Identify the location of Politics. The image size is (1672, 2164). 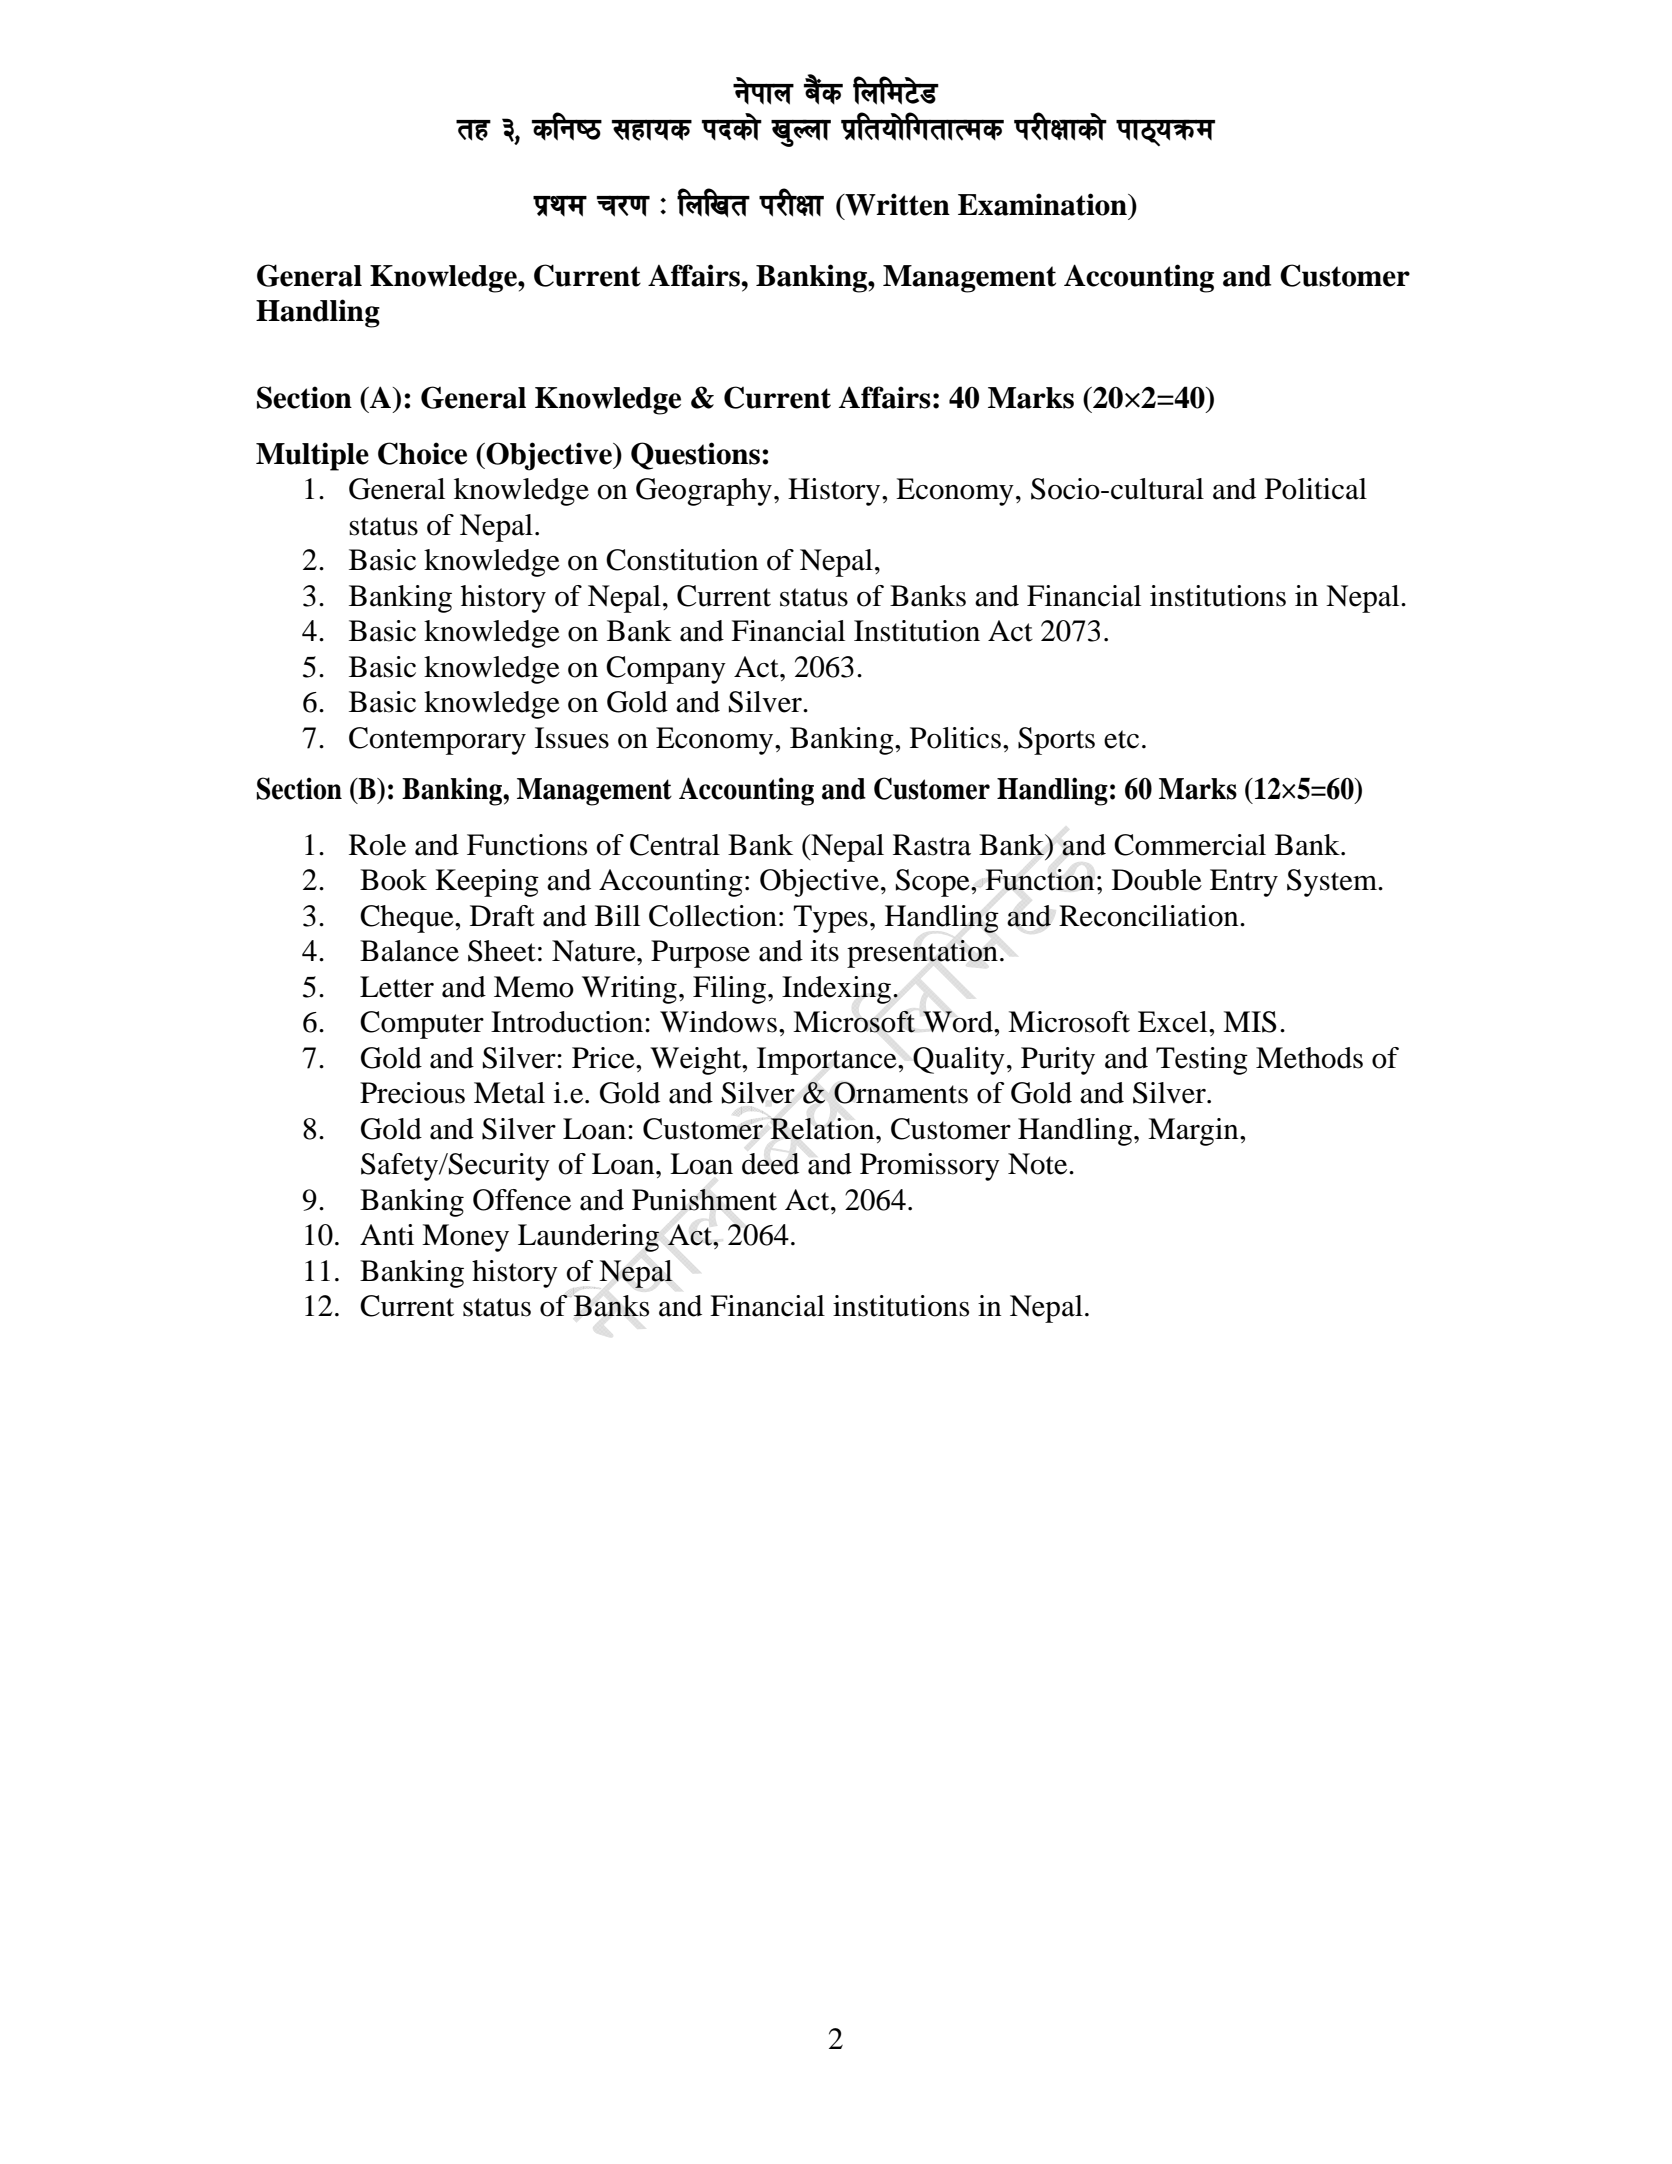
(955, 738).
